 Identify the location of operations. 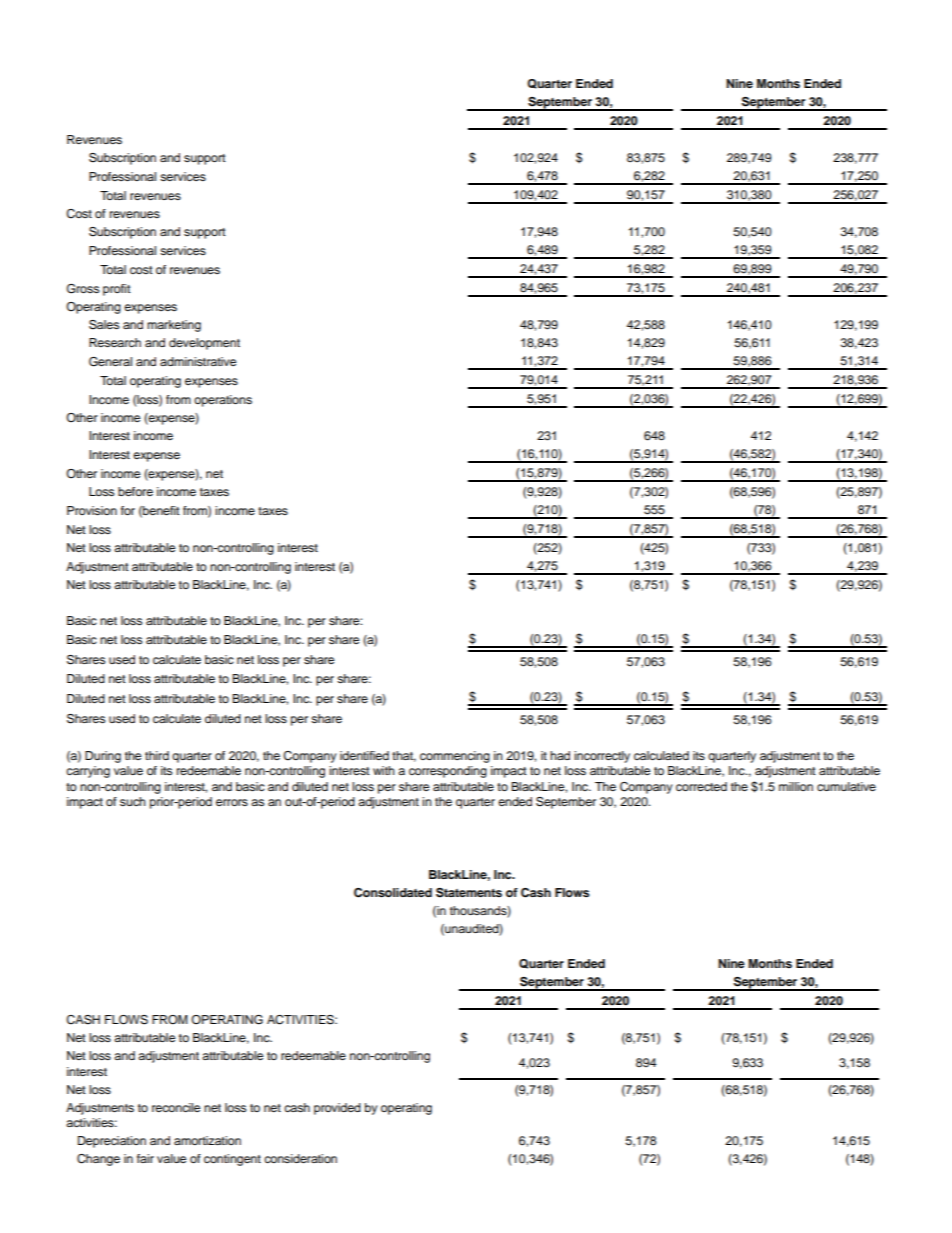
(223, 401).
